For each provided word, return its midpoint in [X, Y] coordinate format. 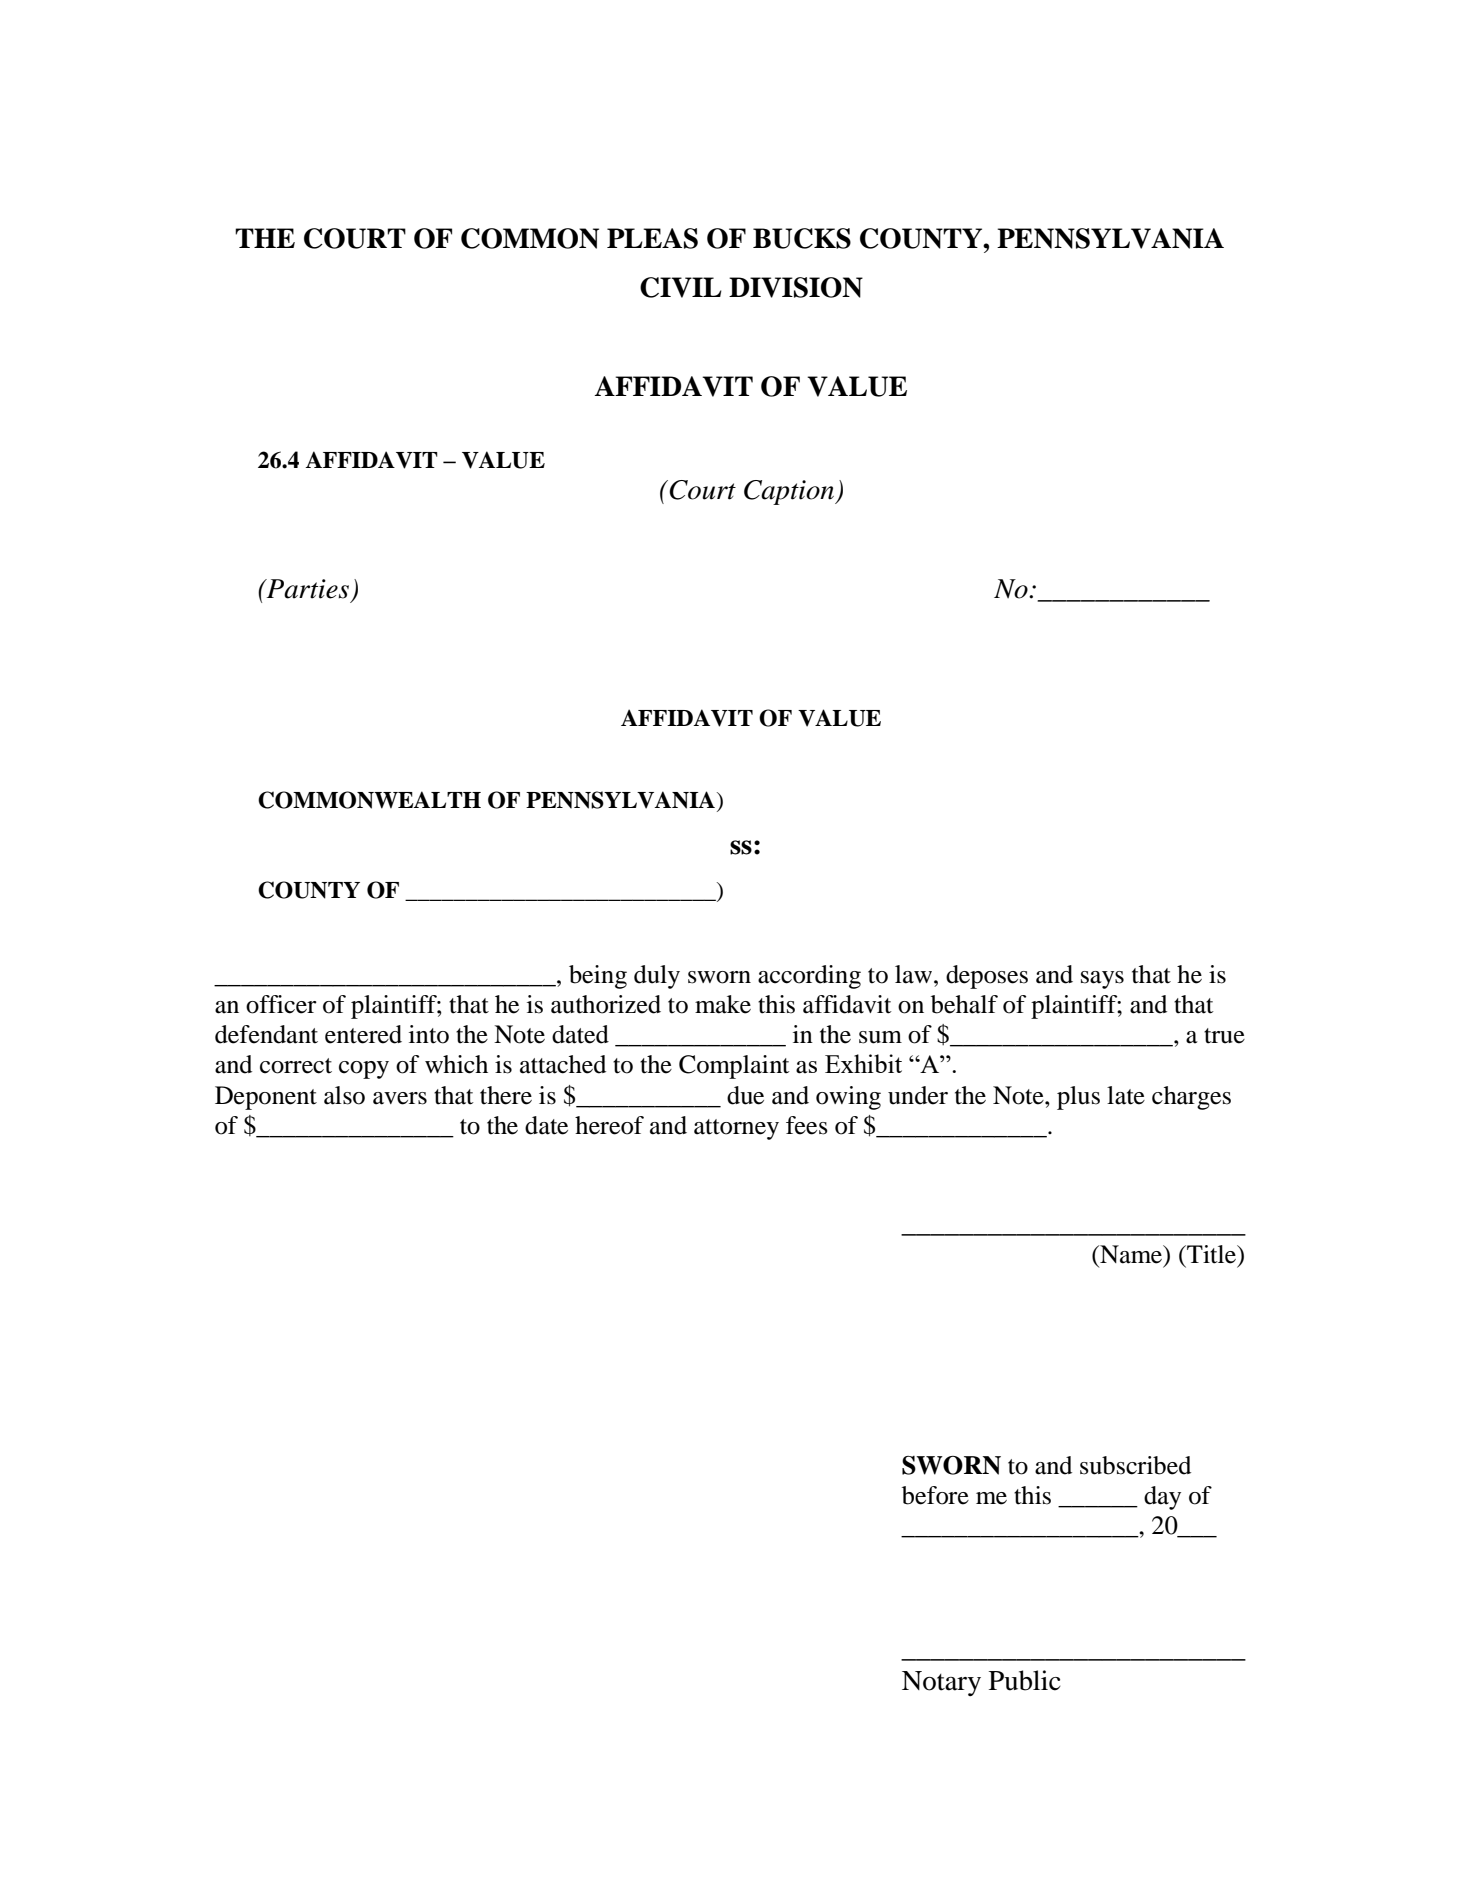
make [723, 1004]
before [935, 1495]
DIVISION [796, 287]
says [1102, 980]
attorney [736, 1129]
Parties [306, 589]
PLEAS [652, 238]
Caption [790, 492]
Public [1025, 1680]
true [1224, 1036]
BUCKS [802, 238]
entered [363, 1034]
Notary [941, 1683]
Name [1131, 1254]
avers [400, 1098]
